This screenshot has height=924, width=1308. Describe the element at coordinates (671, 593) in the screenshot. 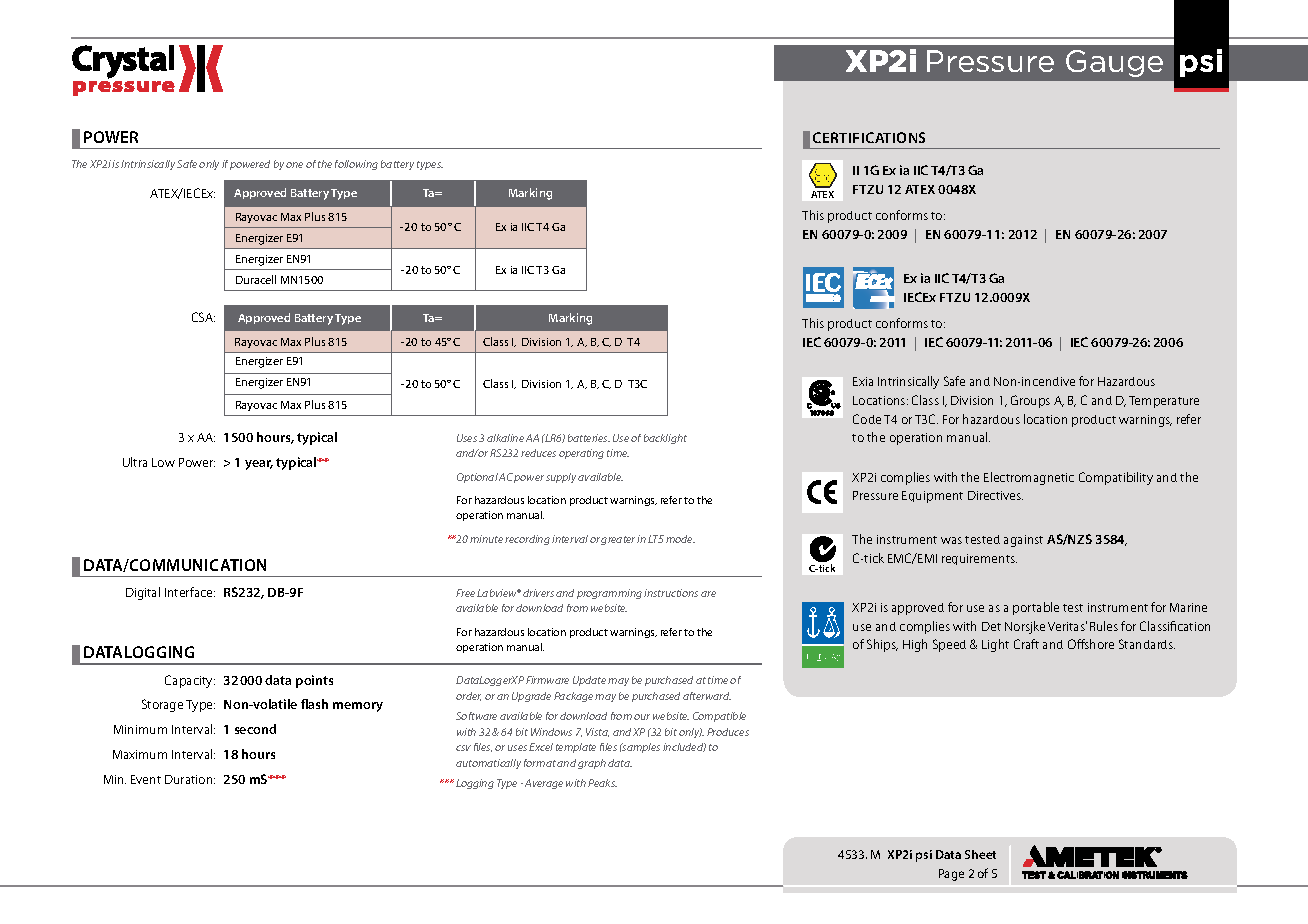

I see `instructions` at that location.
